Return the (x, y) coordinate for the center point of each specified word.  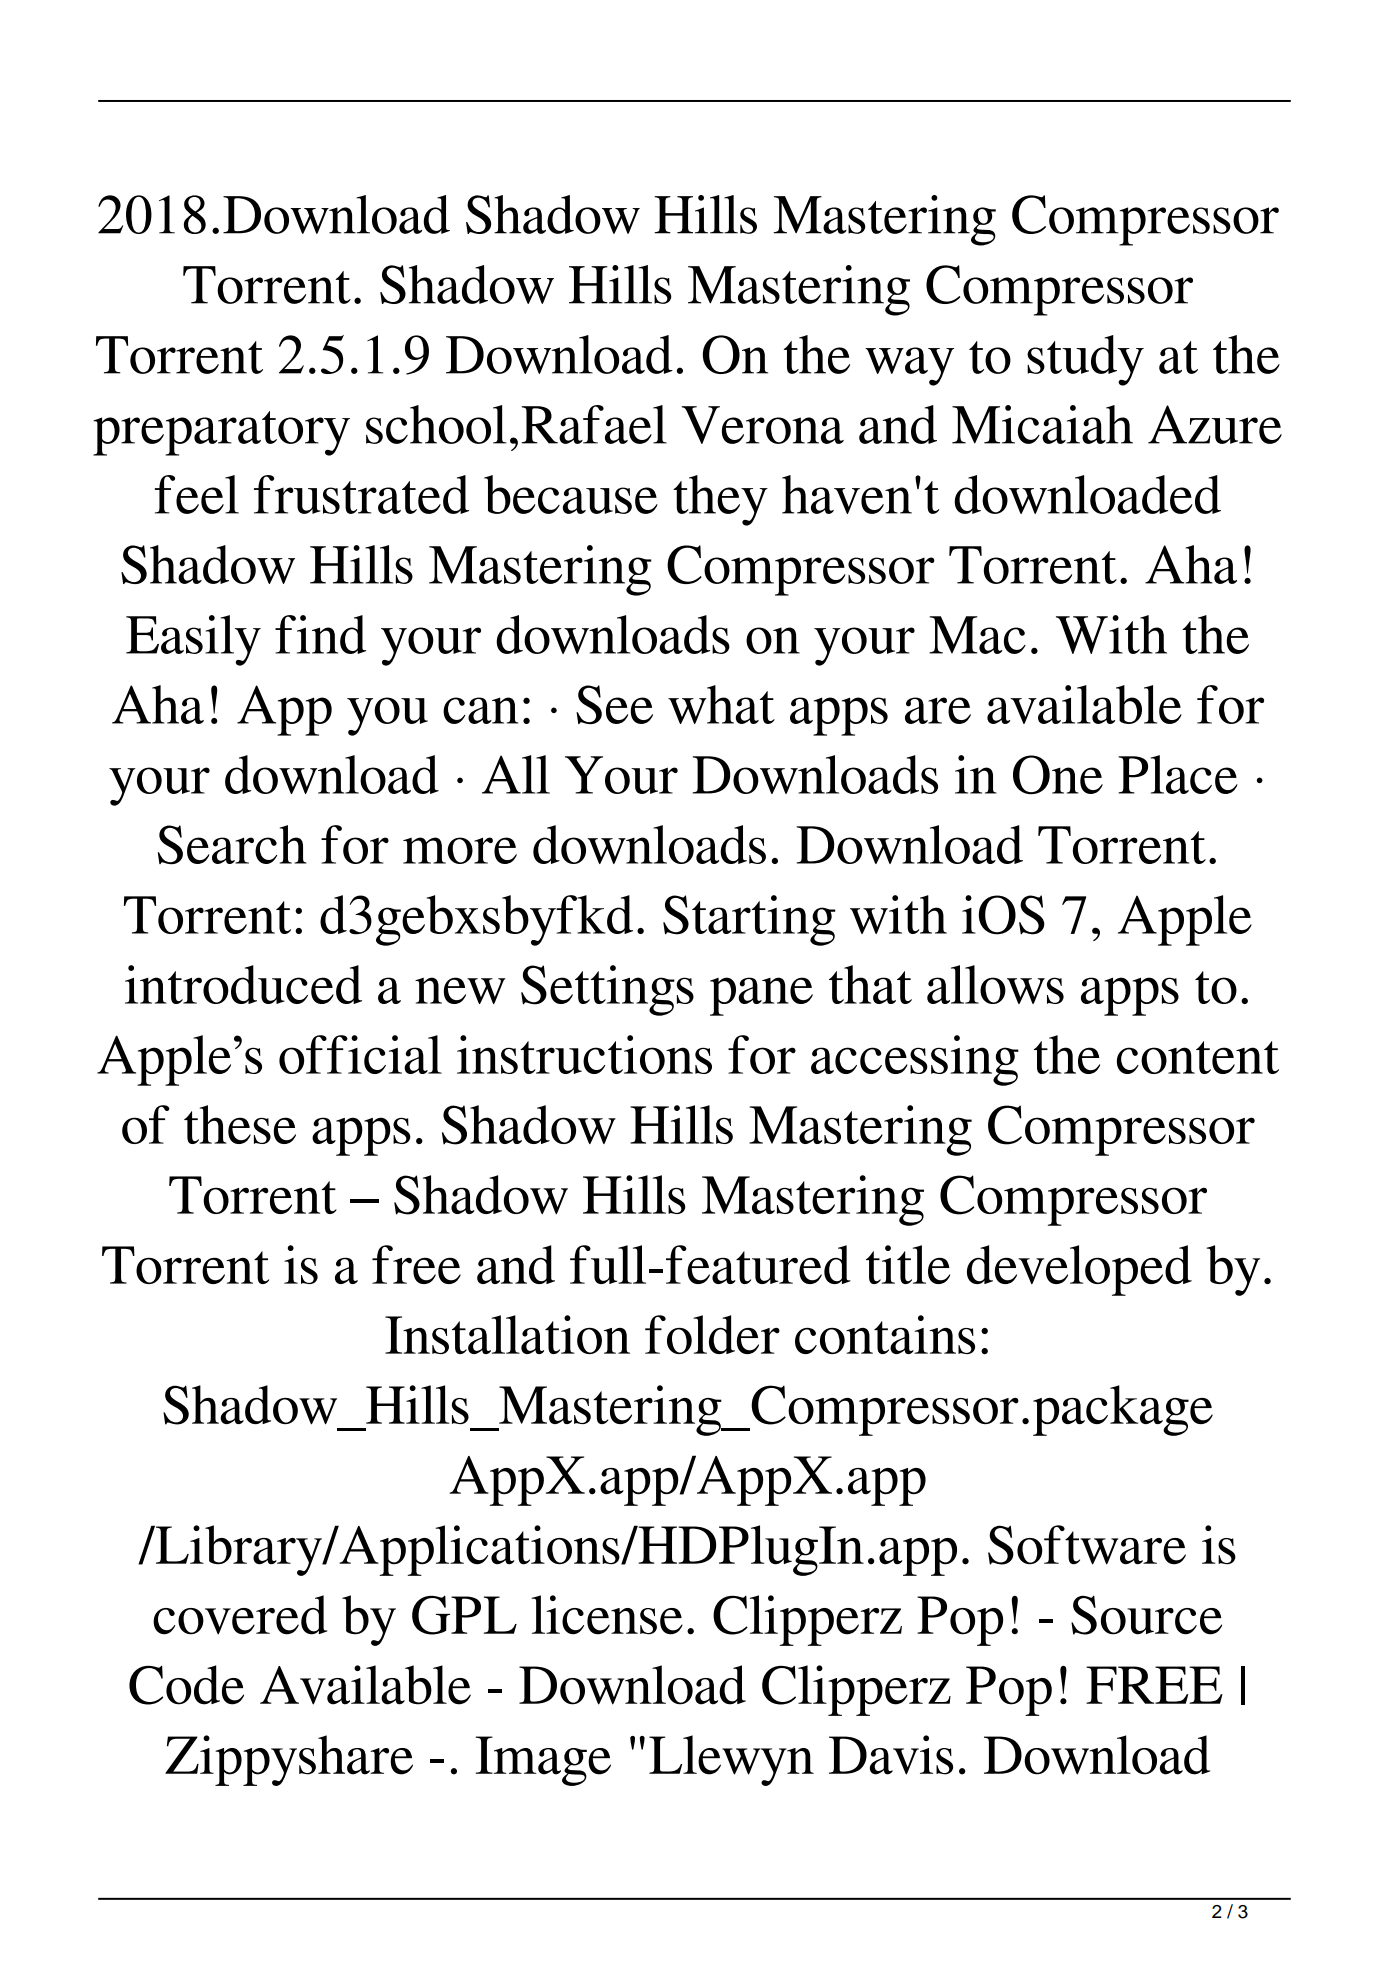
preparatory (221, 433)
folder (712, 1334)
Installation (507, 1334)
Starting (749, 920)
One (1058, 774)
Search (232, 845)
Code (186, 1685)
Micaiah (1042, 424)
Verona (762, 425)
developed (1079, 1270)
